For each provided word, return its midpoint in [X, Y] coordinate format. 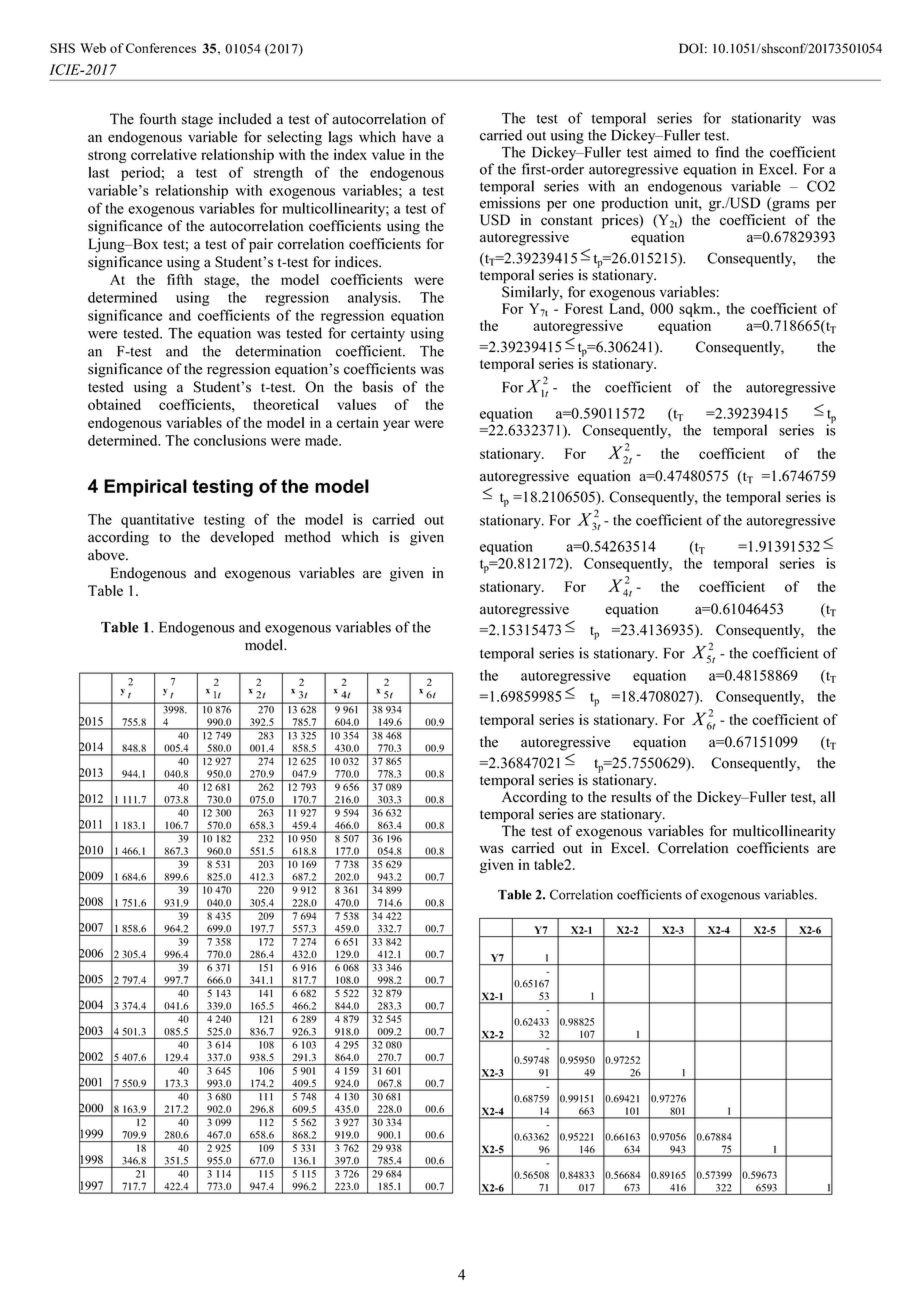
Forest [584, 308]
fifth [180, 279]
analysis [374, 298]
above [107, 555]
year [396, 425]
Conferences [161, 48]
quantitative [157, 520]
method [308, 537]
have [416, 137]
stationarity [766, 119]
